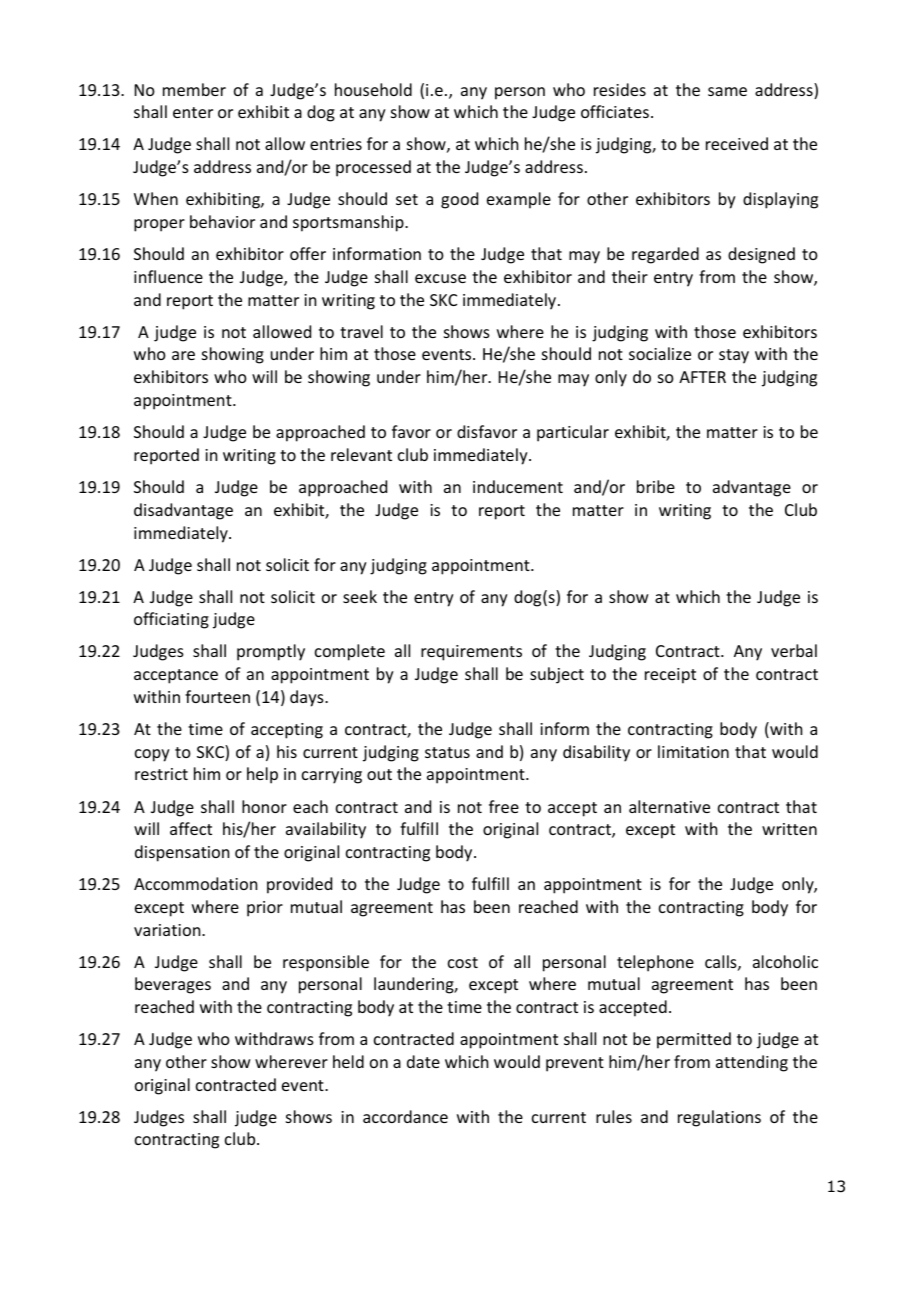  I want to click on good, so click(459, 200).
